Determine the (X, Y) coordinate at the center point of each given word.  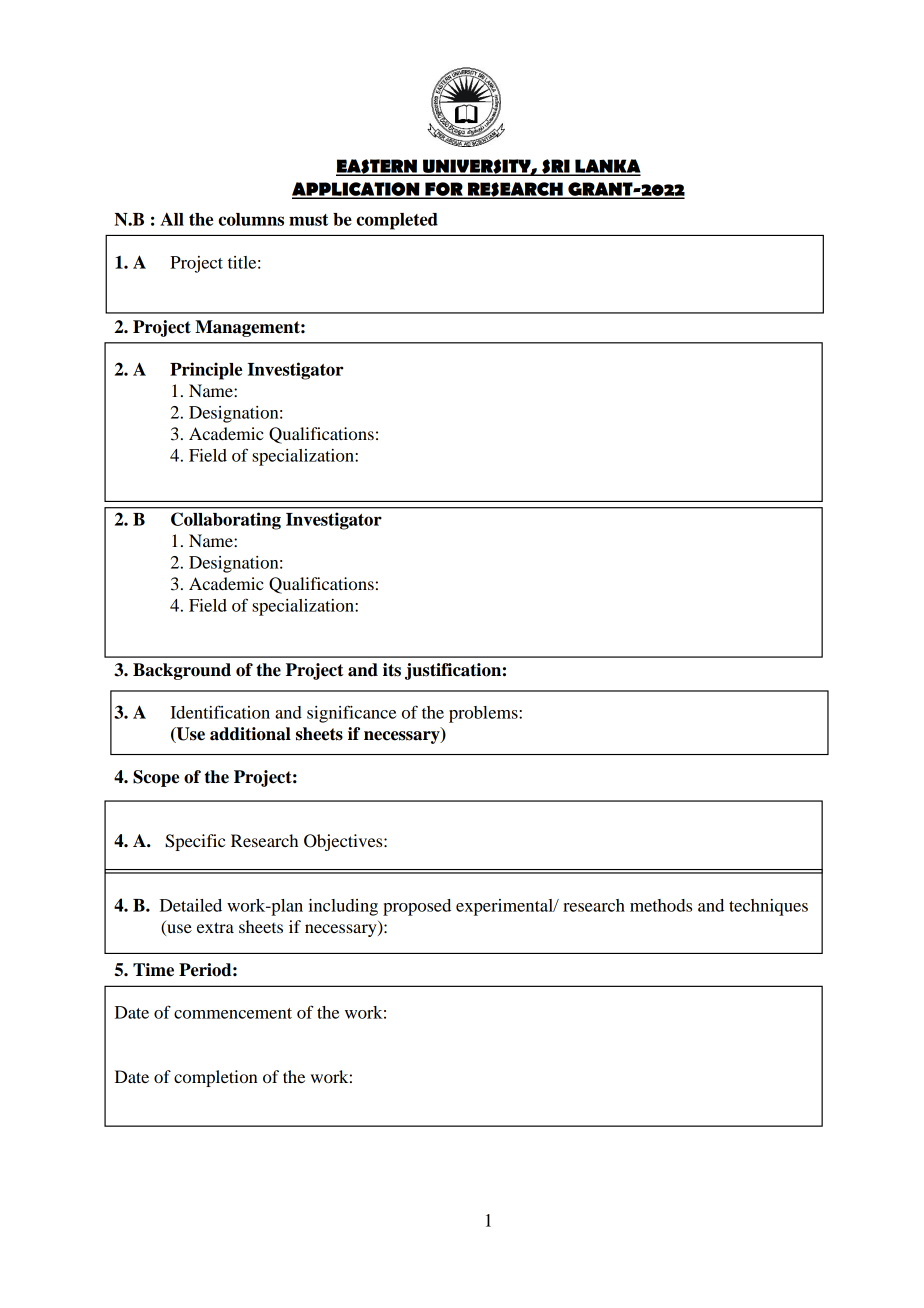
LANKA (607, 167)
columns (251, 219)
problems (484, 714)
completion (215, 1078)
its (392, 670)
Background (182, 671)
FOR (444, 190)
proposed (417, 907)
